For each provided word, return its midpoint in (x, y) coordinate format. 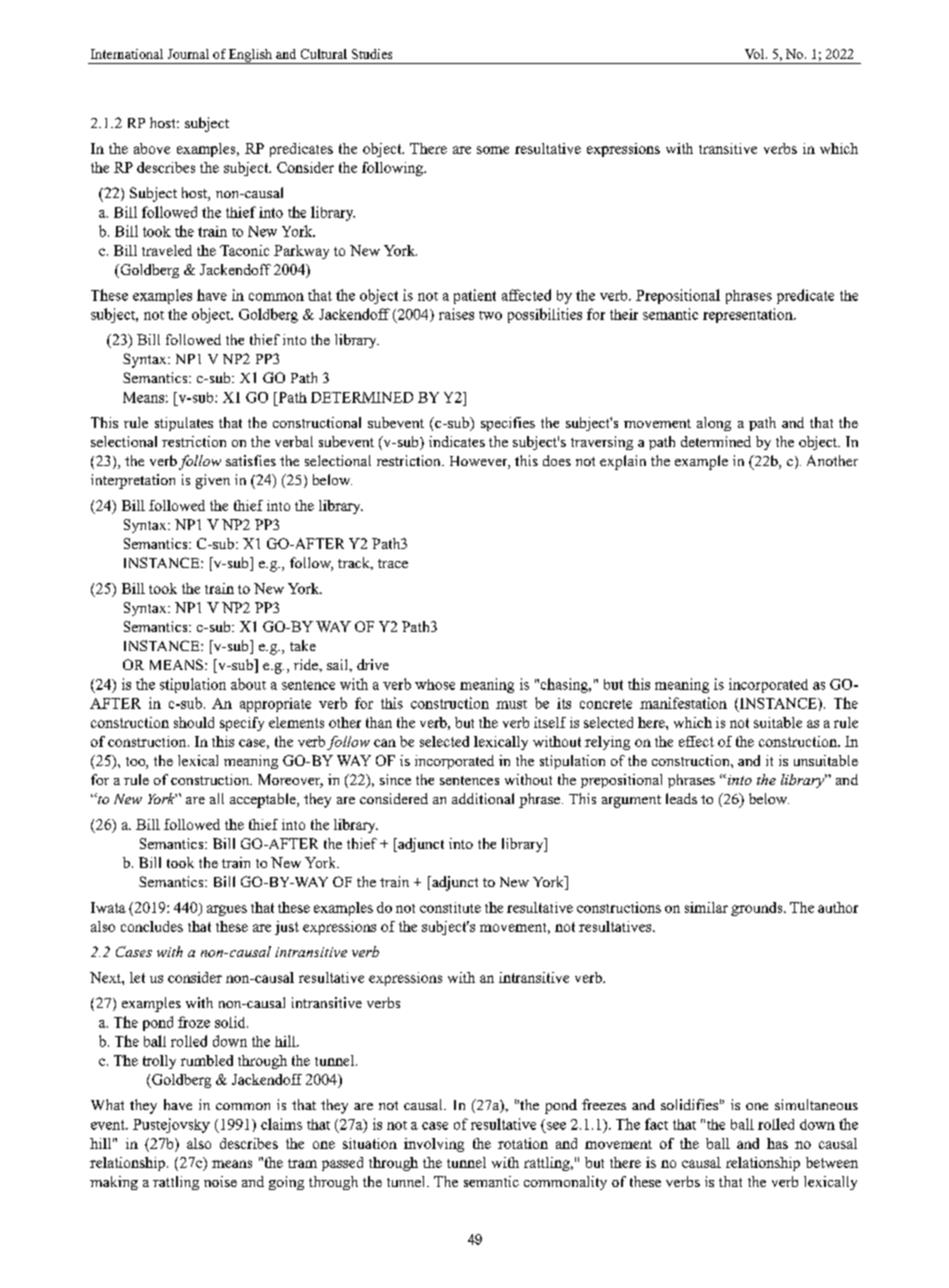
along (714, 424)
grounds (758, 909)
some (493, 150)
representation (749, 315)
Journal (188, 54)
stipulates (184, 424)
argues (227, 910)
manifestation (683, 703)
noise (220, 1181)
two (490, 315)
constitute (450, 907)
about (248, 684)
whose (435, 684)
